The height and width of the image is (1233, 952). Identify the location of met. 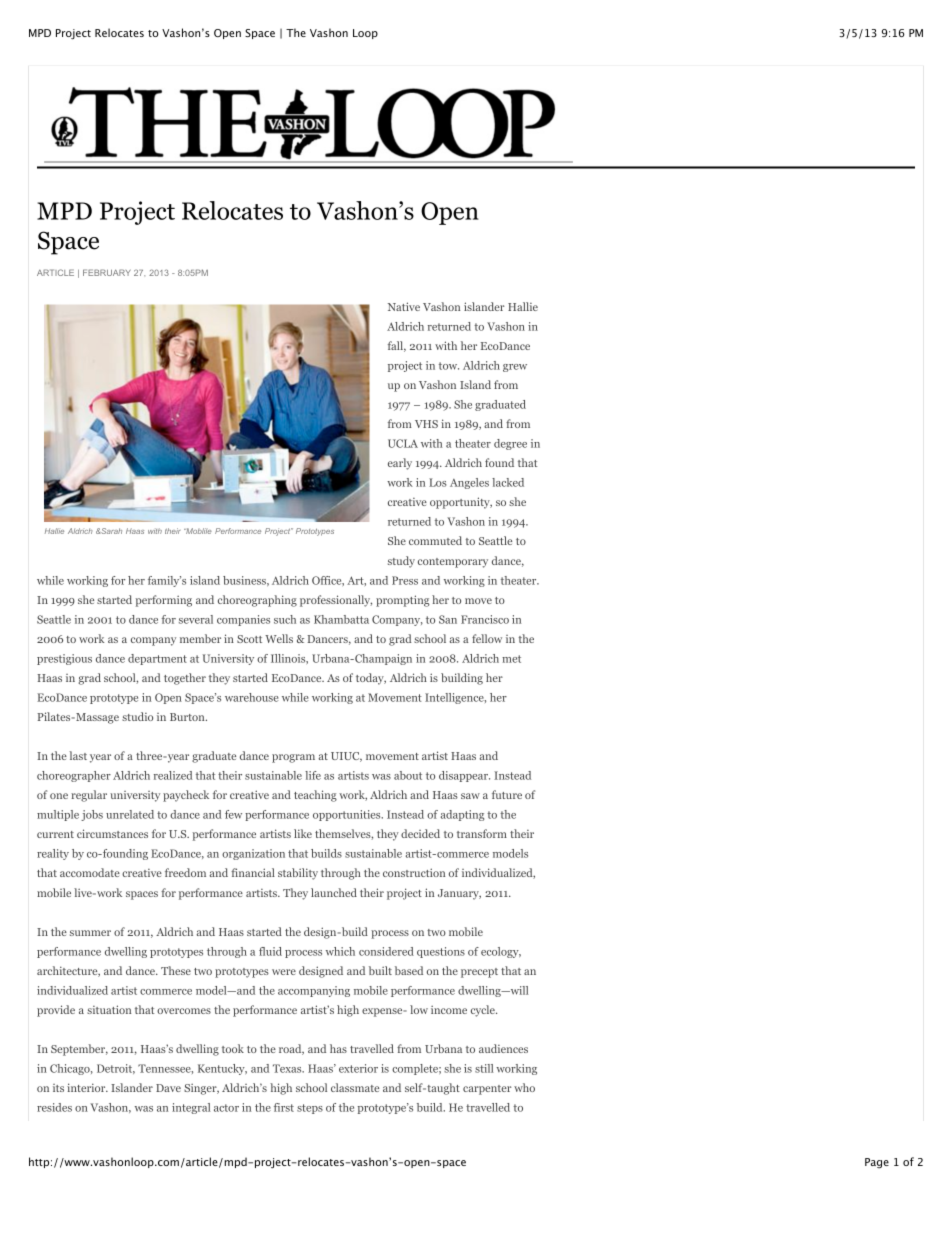
(511, 659).
